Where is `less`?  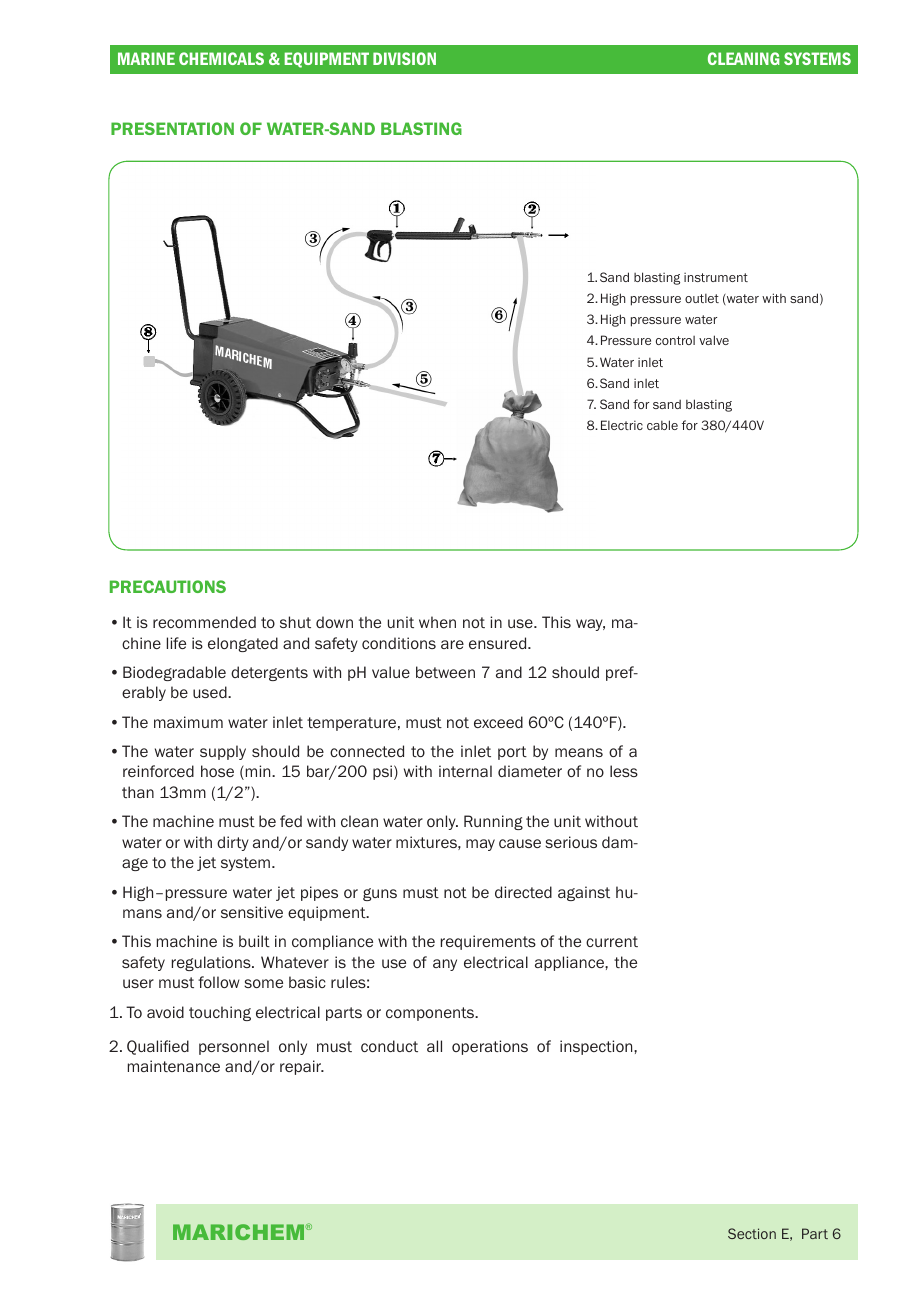 less is located at coordinates (624, 771).
